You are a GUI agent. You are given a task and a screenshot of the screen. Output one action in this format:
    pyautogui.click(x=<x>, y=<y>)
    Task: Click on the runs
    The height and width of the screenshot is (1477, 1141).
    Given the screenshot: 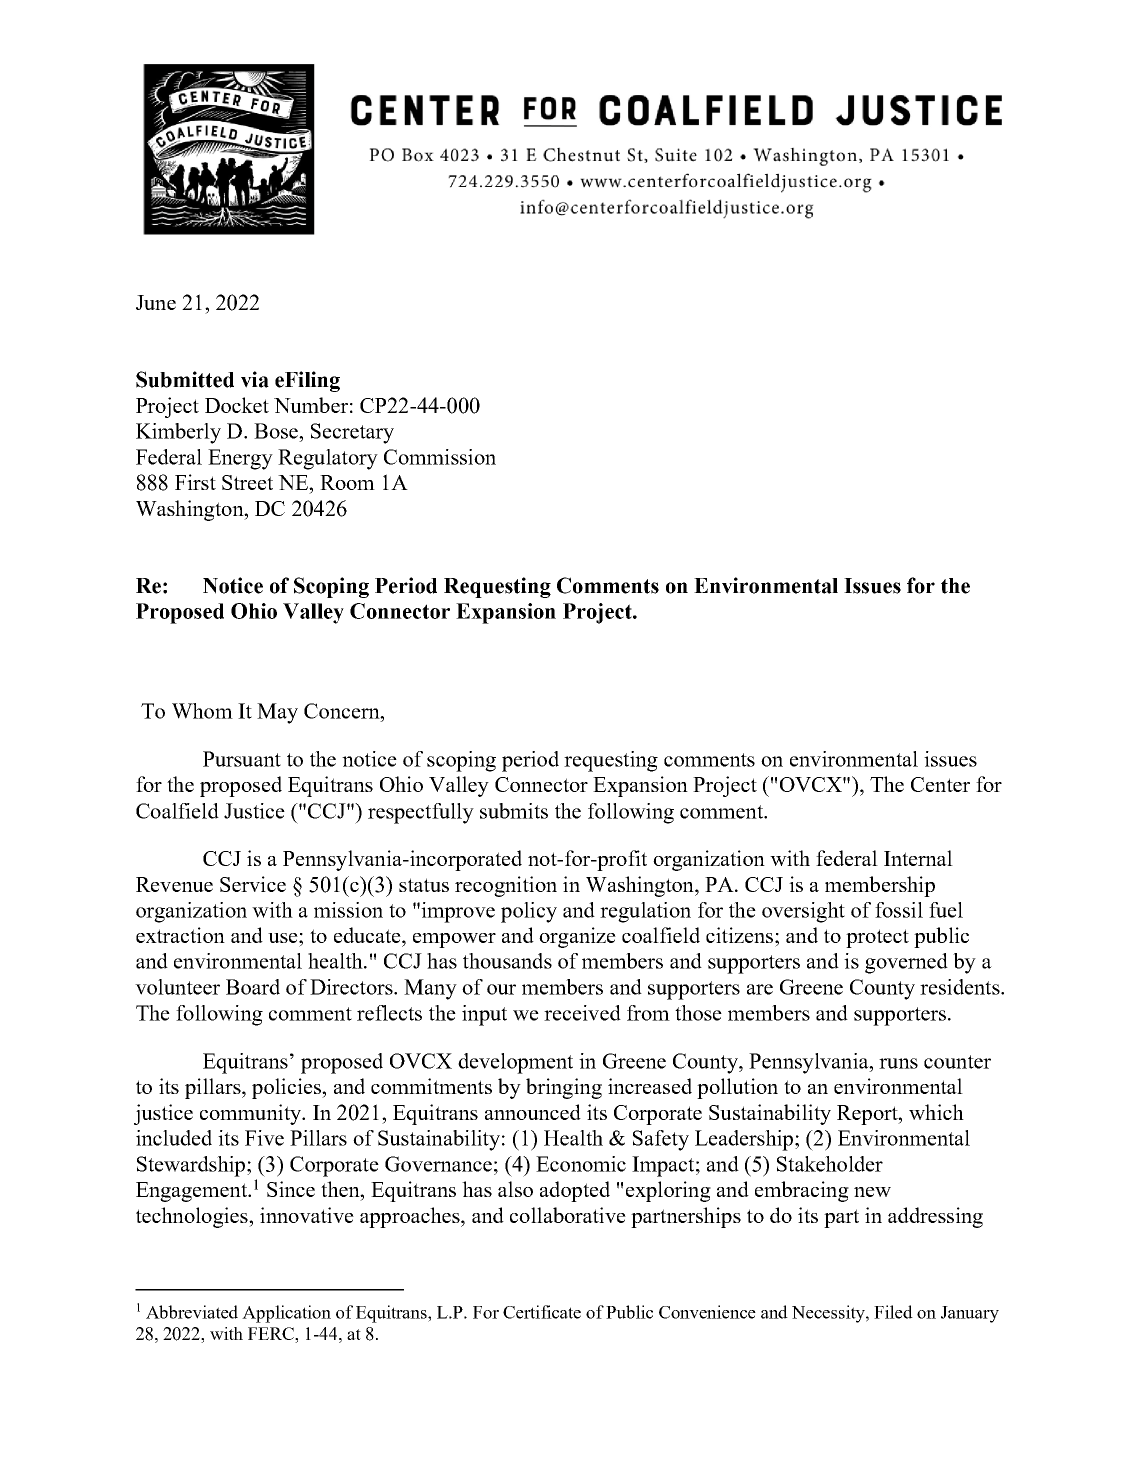 What is the action you would take?
    pyautogui.click(x=898, y=1063)
